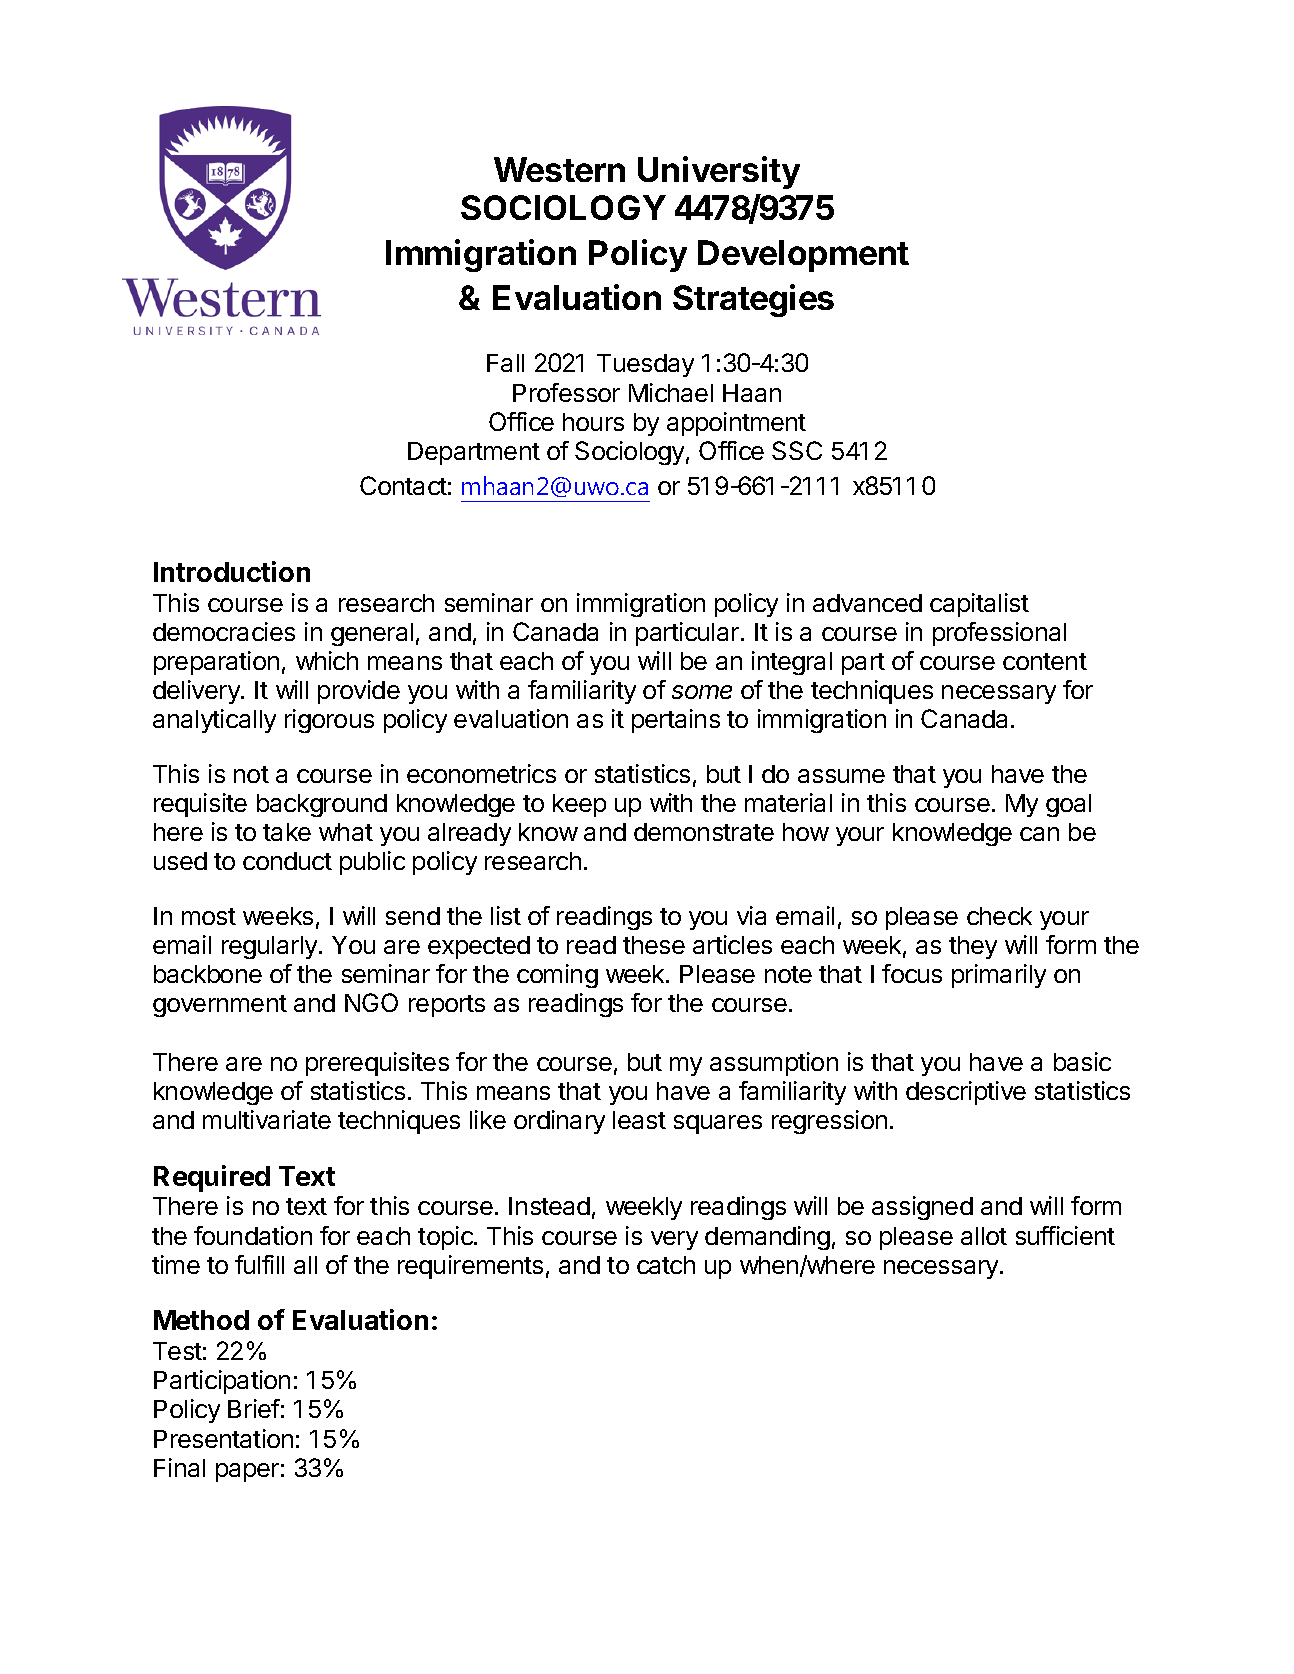 Image resolution: width=1294 pixels, height=1674 pixels. I want to click on hours, so click(593, 422).
